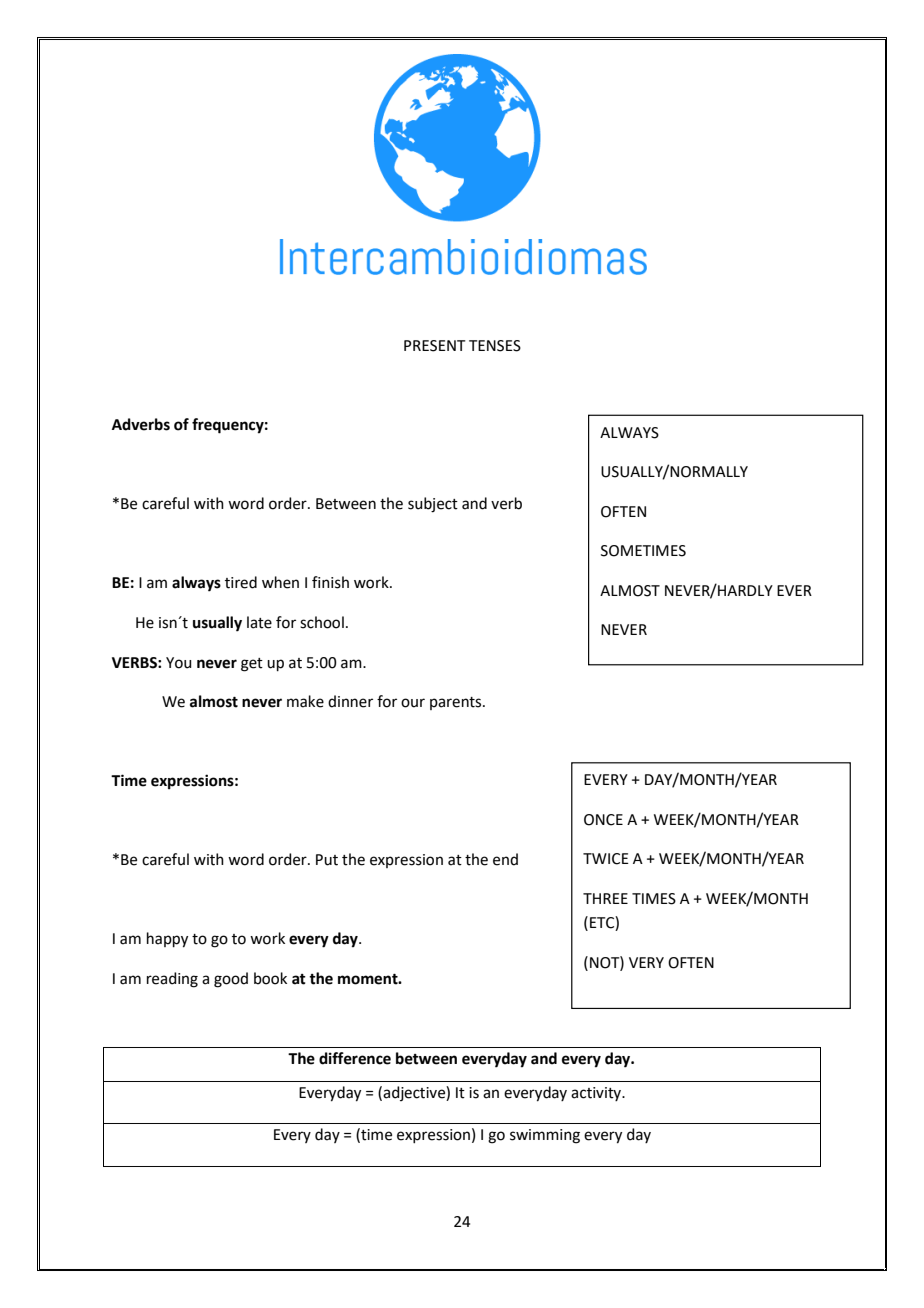 The height and width of the page is (1308, 924). Describe the element at coordinates (413, 703) in the page. I see `our` at that location.
